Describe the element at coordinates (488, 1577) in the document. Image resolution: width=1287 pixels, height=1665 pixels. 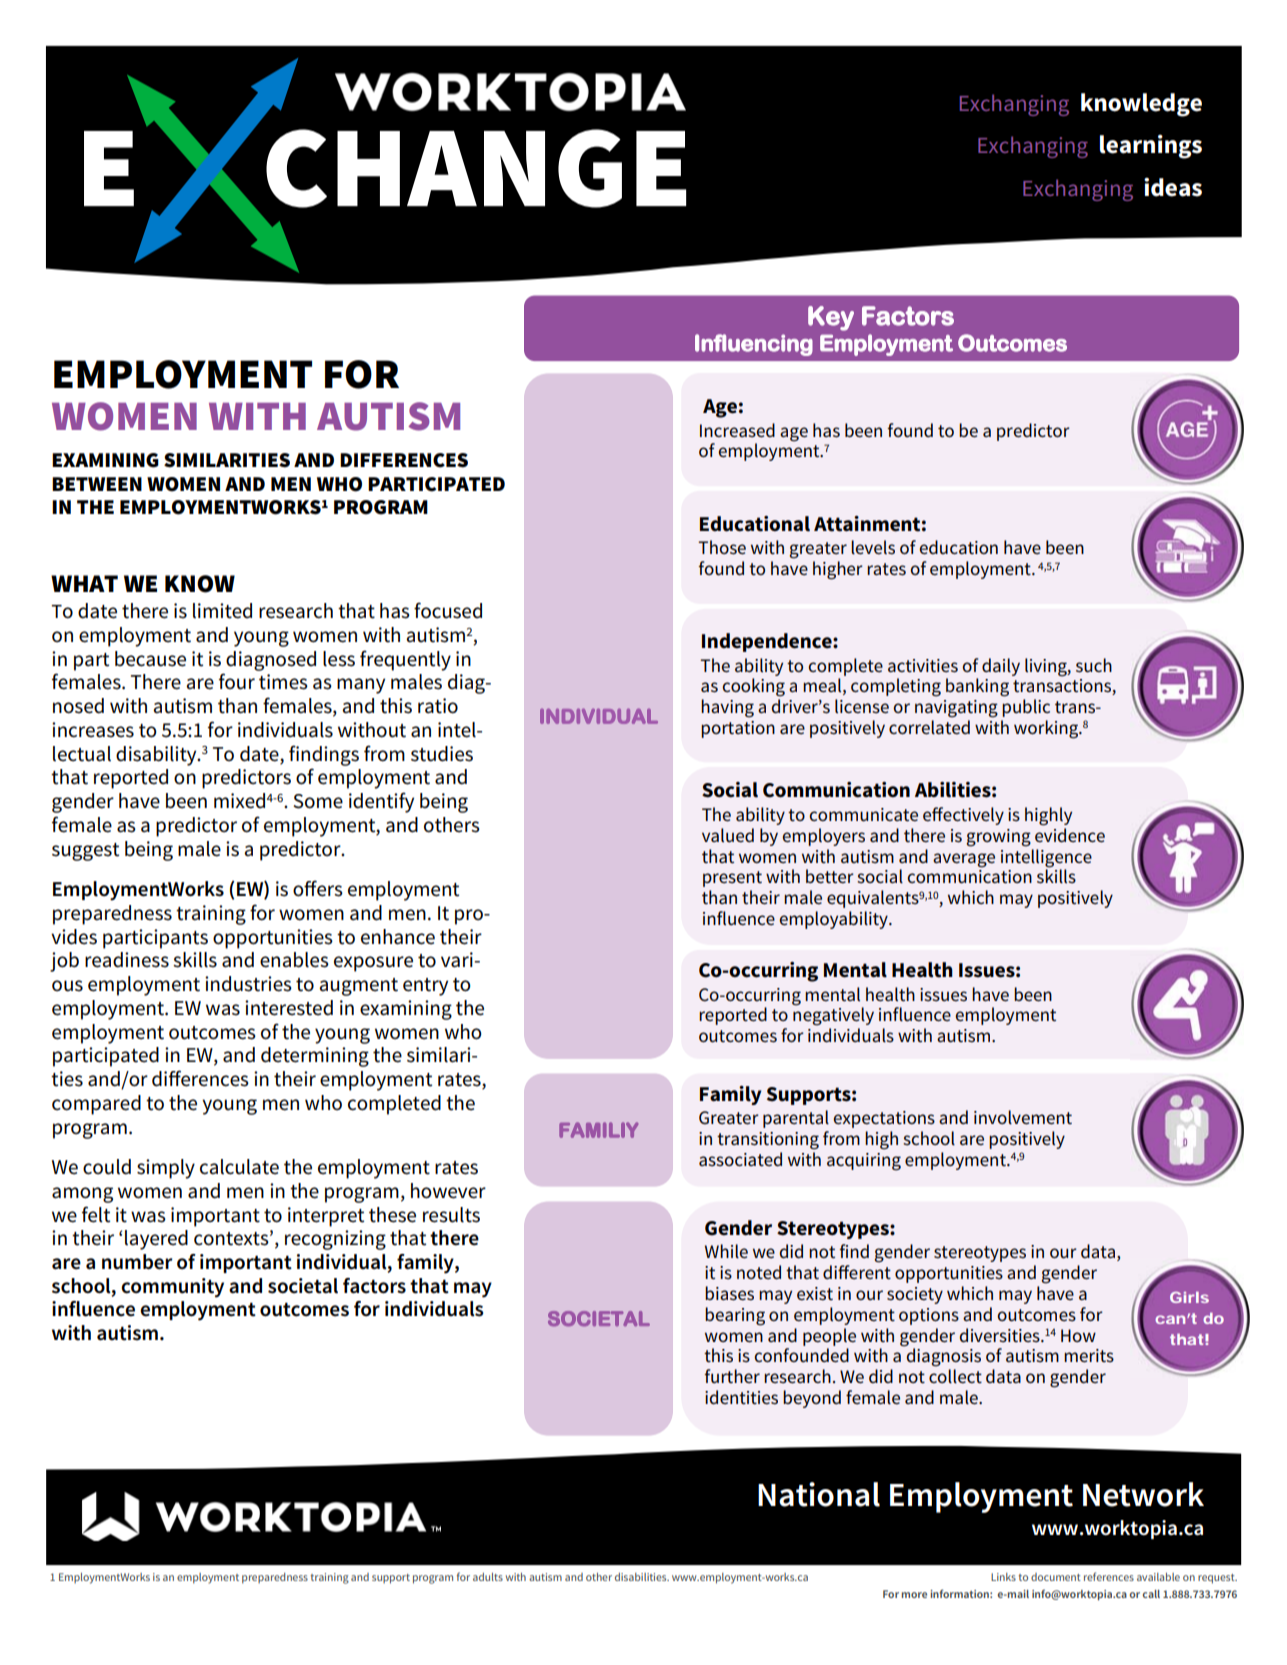
I see `adults` at that location.
